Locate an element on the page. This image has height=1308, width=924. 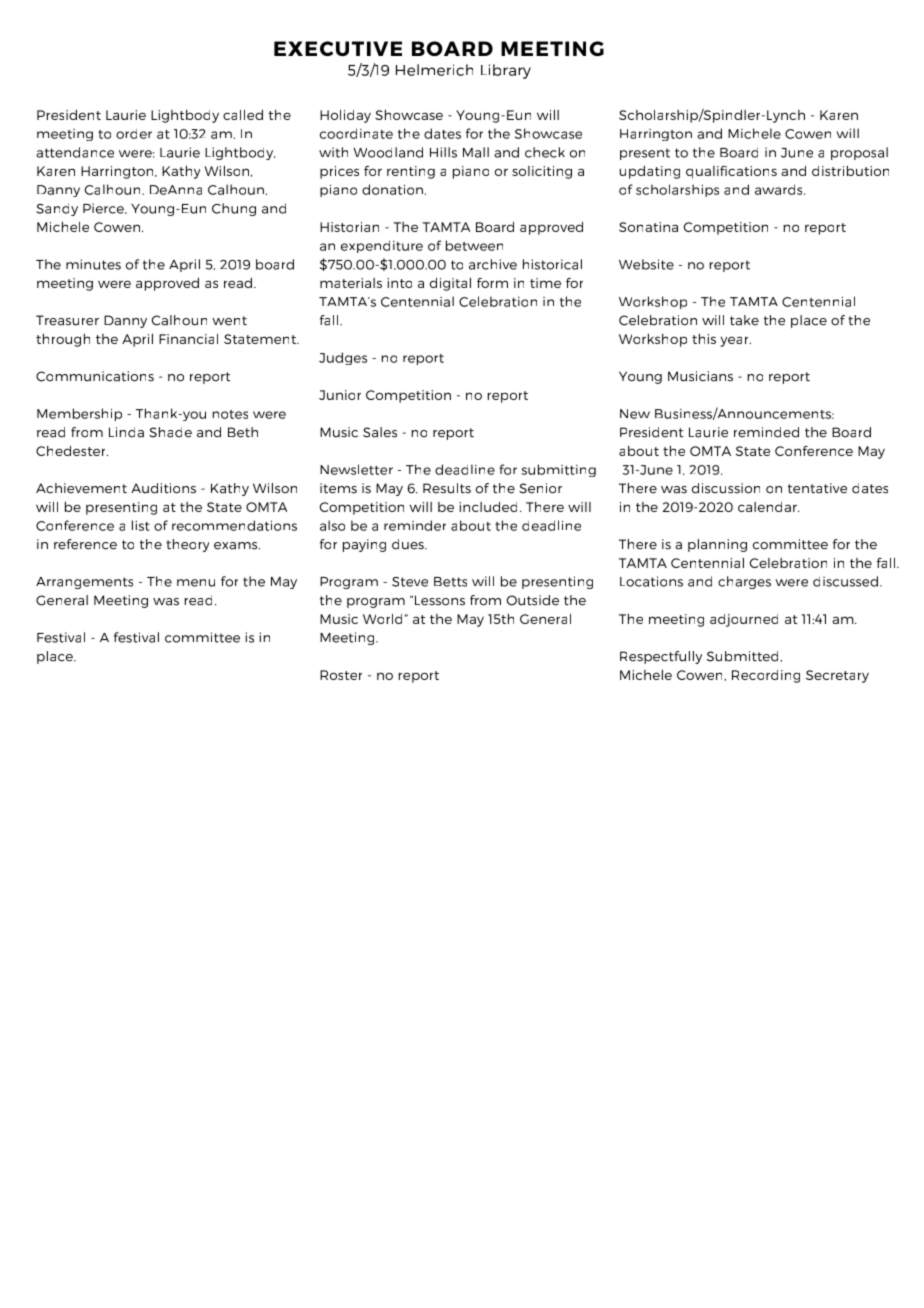
Submitted is located at coordinates (742, 656).
